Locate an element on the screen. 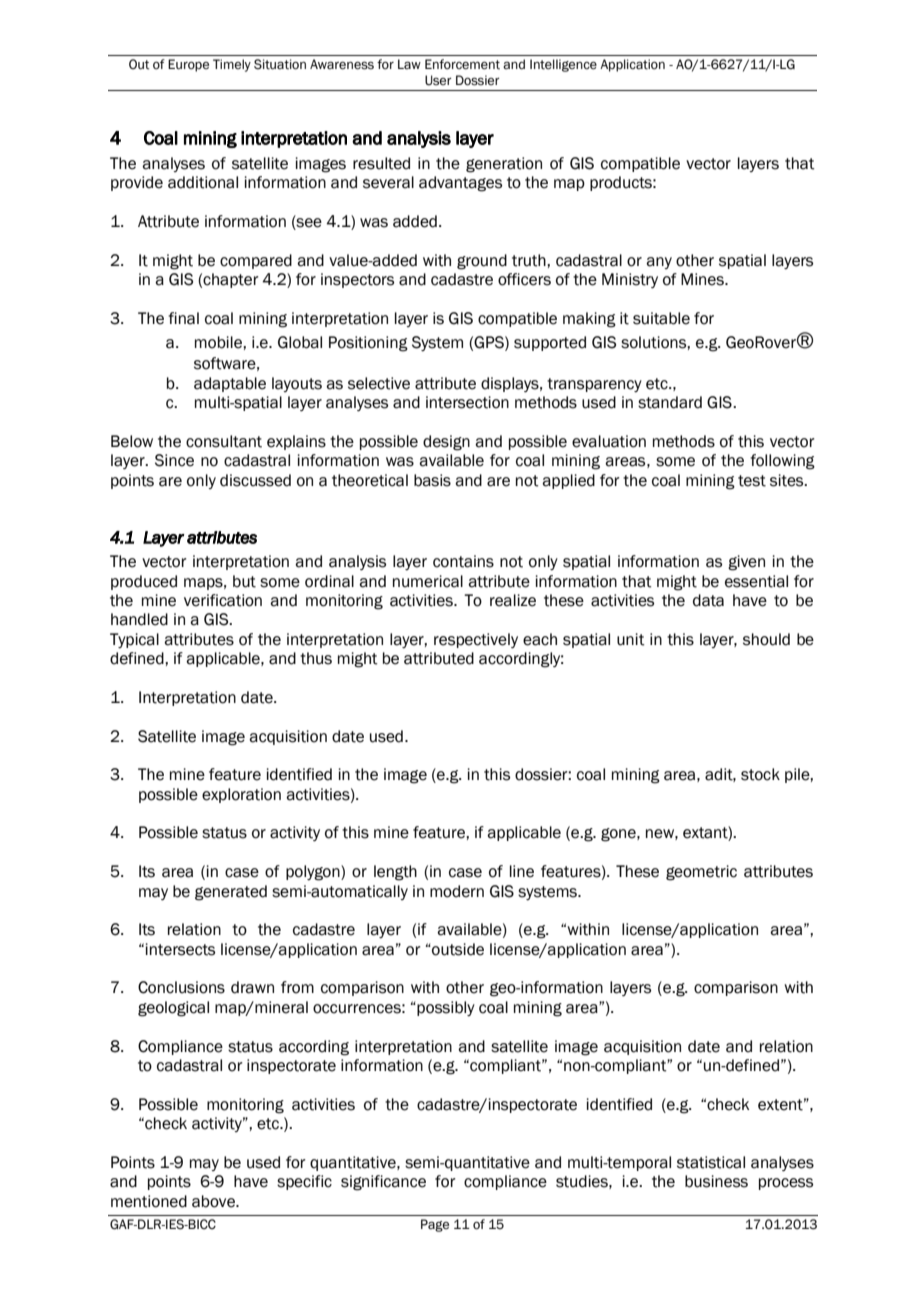 The height and width of the screenshot is (1308, 924). above is located at coordinates (214, 1201).
